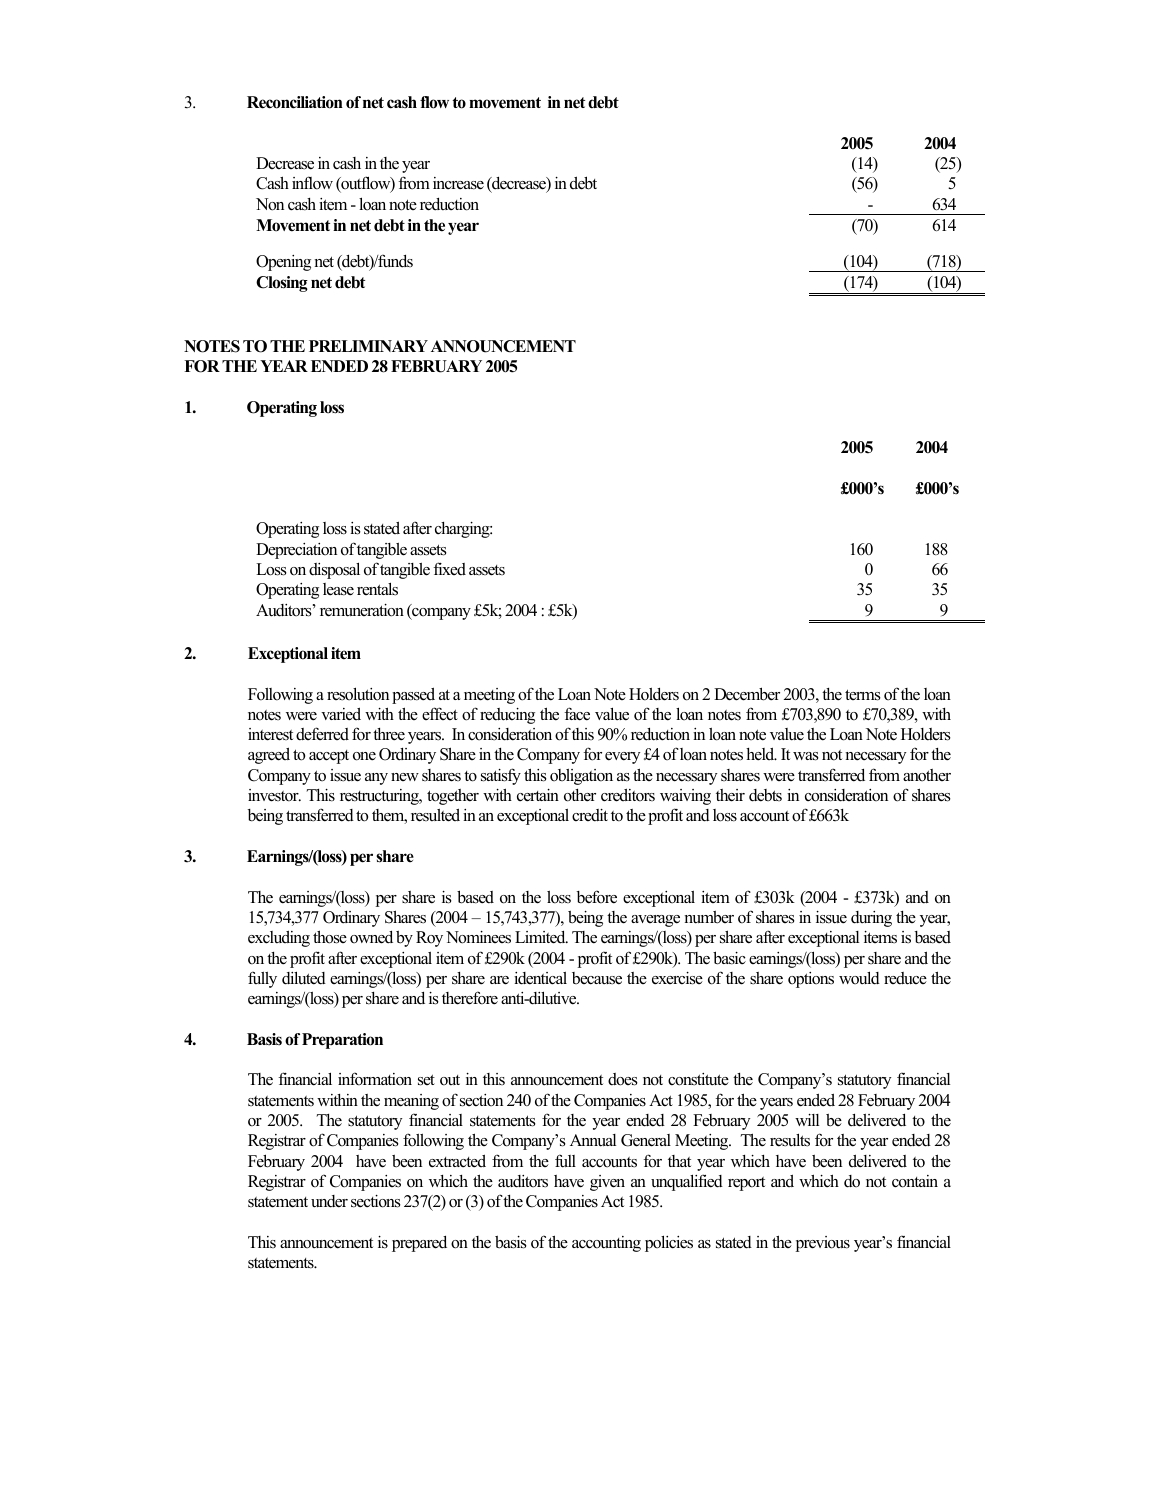 Image resolution: width=1149 pixels, height=1487 pixels. Describe the element at coordinates (871, 919) in the page. I see `during` at that location.
